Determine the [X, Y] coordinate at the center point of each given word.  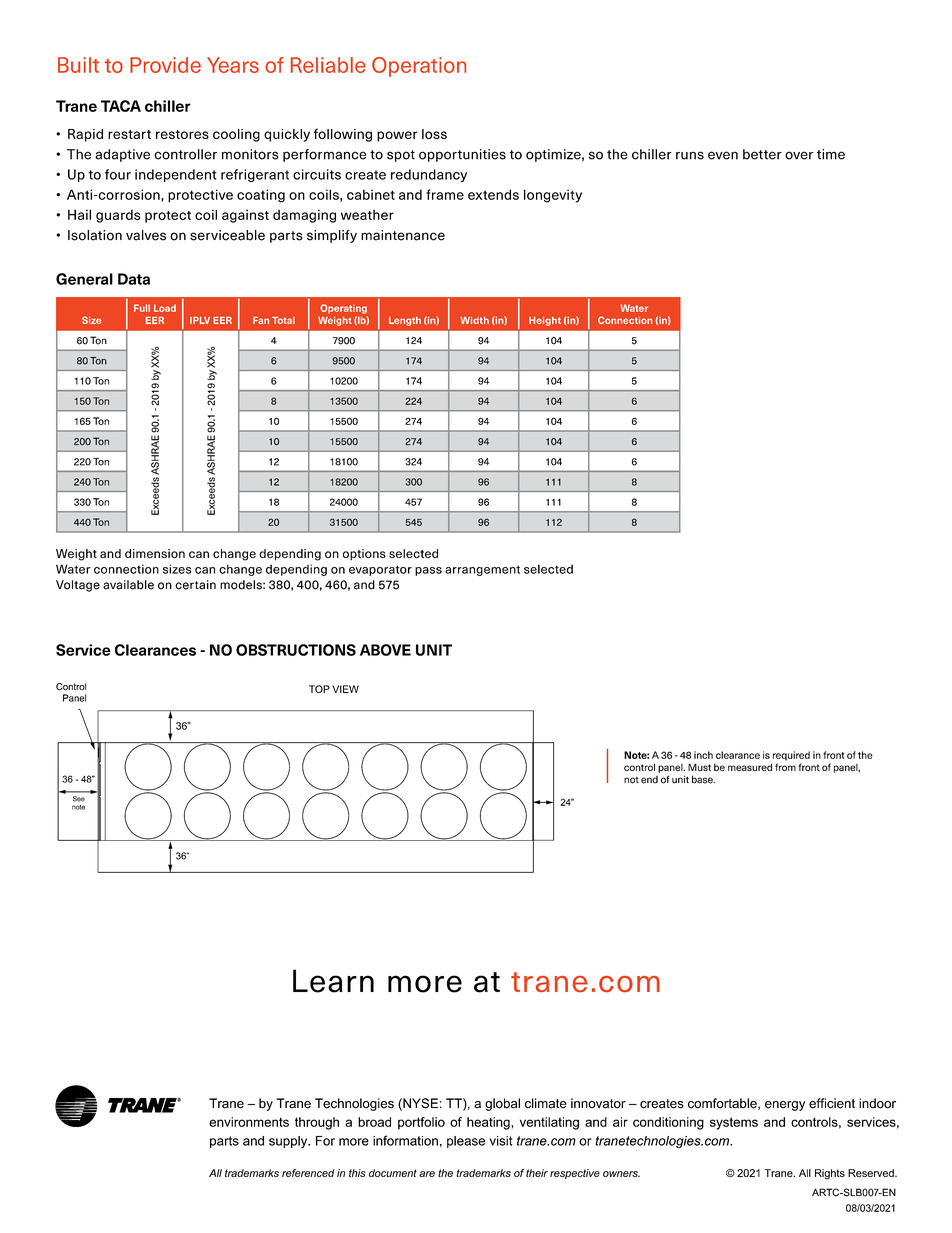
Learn [333, 981]
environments [249, 1122]
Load [165, 308]
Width [474, 320]
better [762, 154]
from [785, 767]
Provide [165, 65]
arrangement [482, 570]
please [466, 1142]
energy [785, 1106]
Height [545, 321]
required [791, 756]
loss [434, 134]
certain [195, 585]
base [703, 779]
